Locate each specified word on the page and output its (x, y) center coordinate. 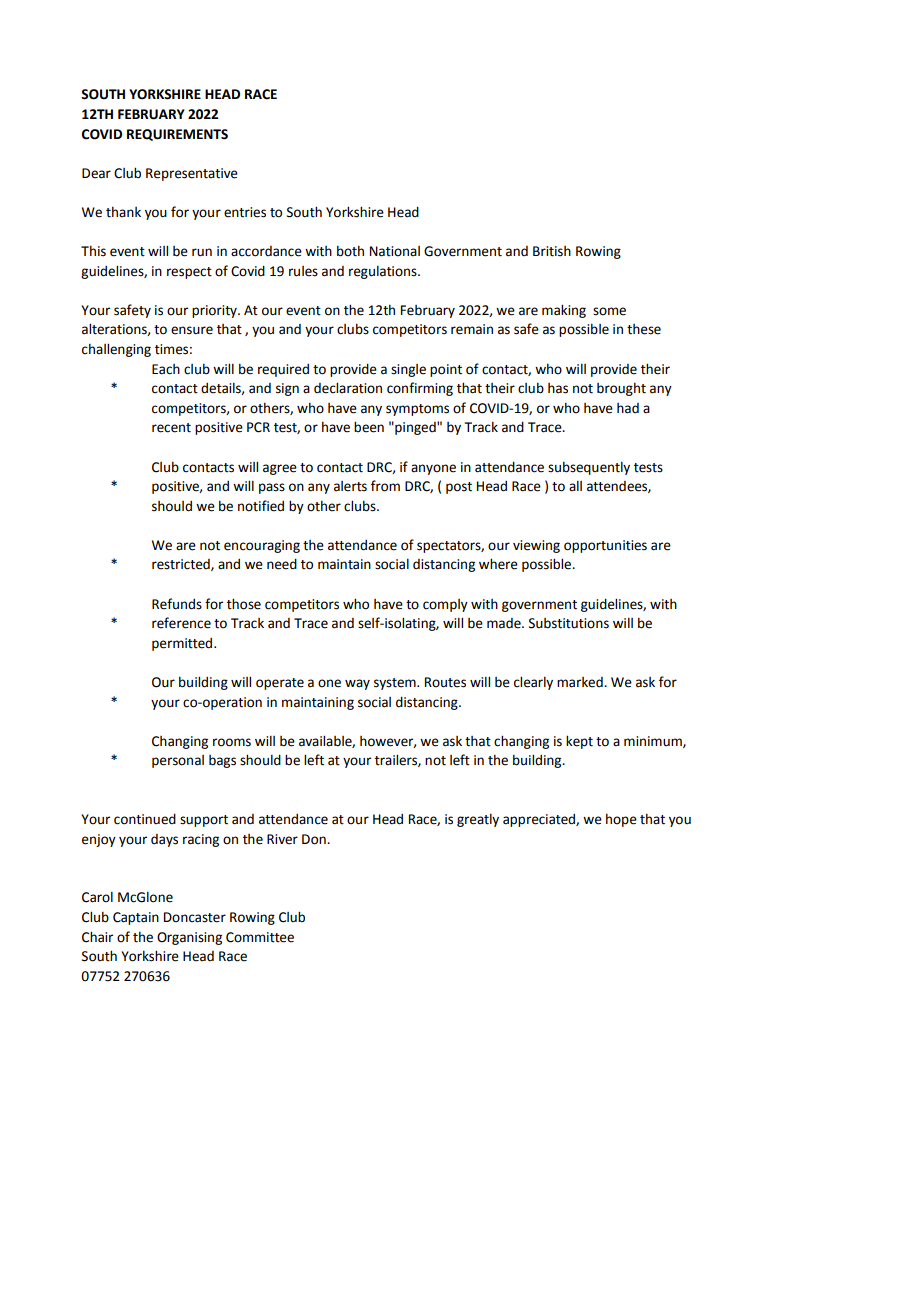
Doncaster (195, 917)
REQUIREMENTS (177, 135)
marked (581, 682)
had (628, 408)
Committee (260, 937)
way (357, 684)
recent (171, 428)
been (369, 427)
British (552, 251)
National (395, 251)
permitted (183, 644)
